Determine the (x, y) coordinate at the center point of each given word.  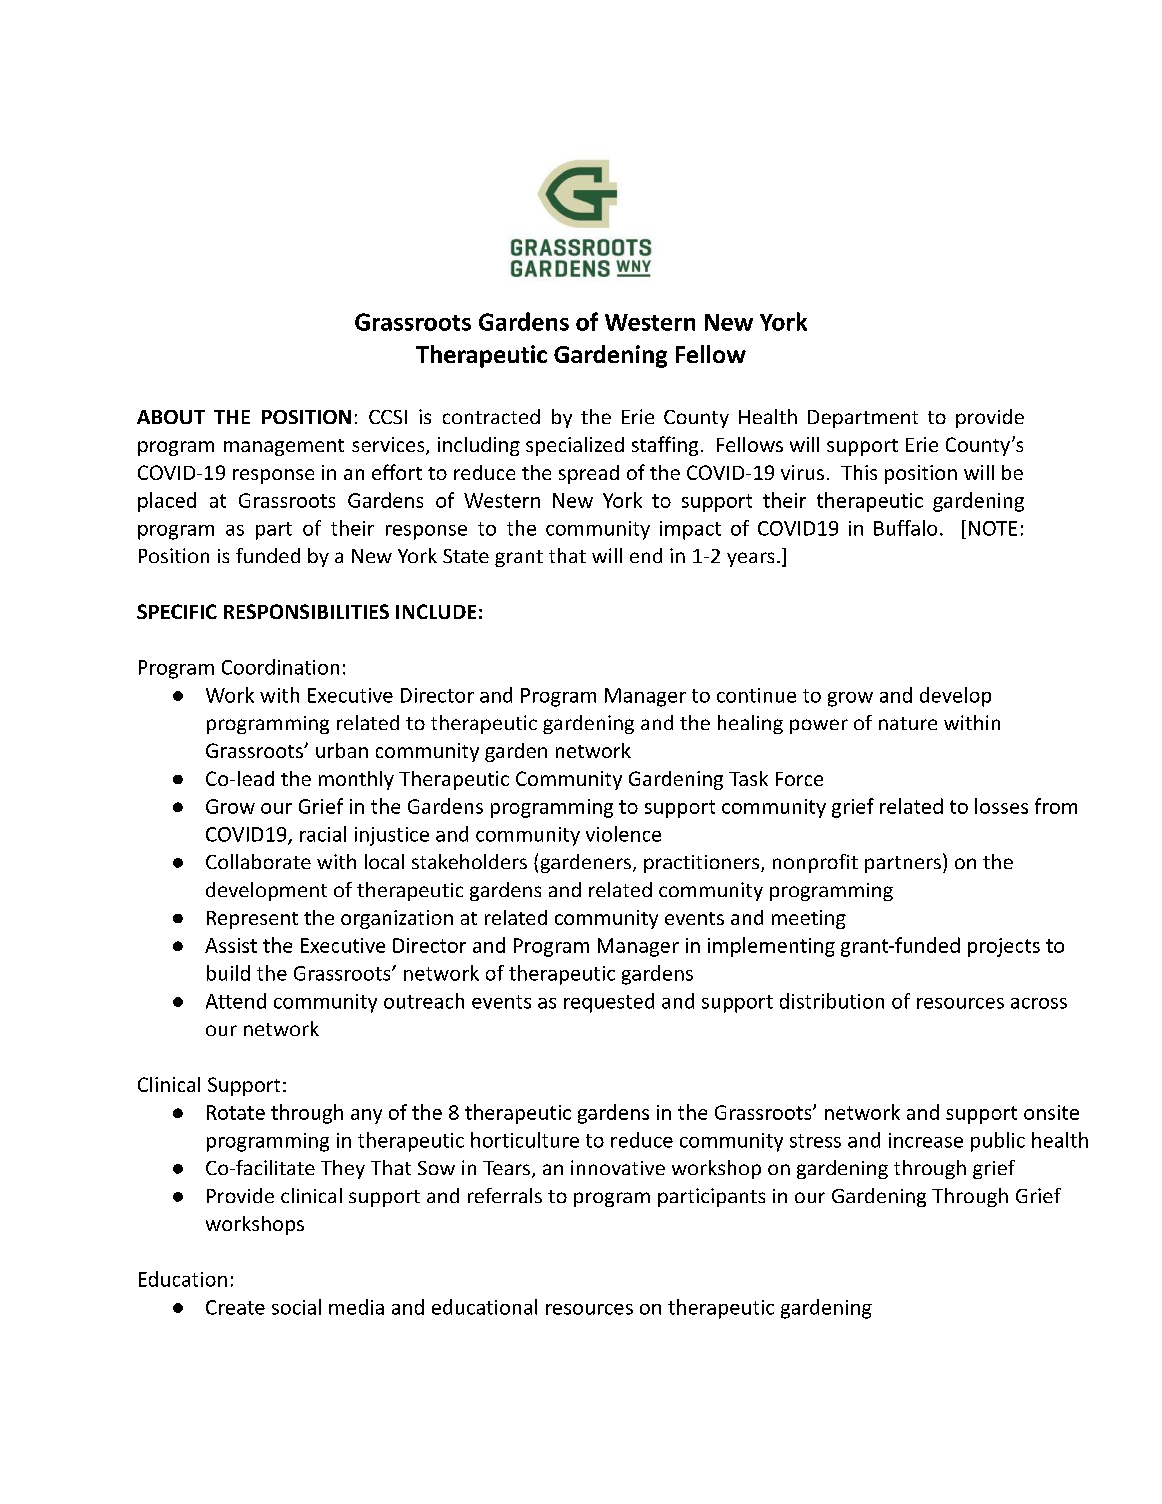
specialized (575, 446)
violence (623, 834)
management (284, 447)
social (296, 1307)
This (859, 472)
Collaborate (258, 861)
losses (1001, 806)
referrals (505, 1195)
